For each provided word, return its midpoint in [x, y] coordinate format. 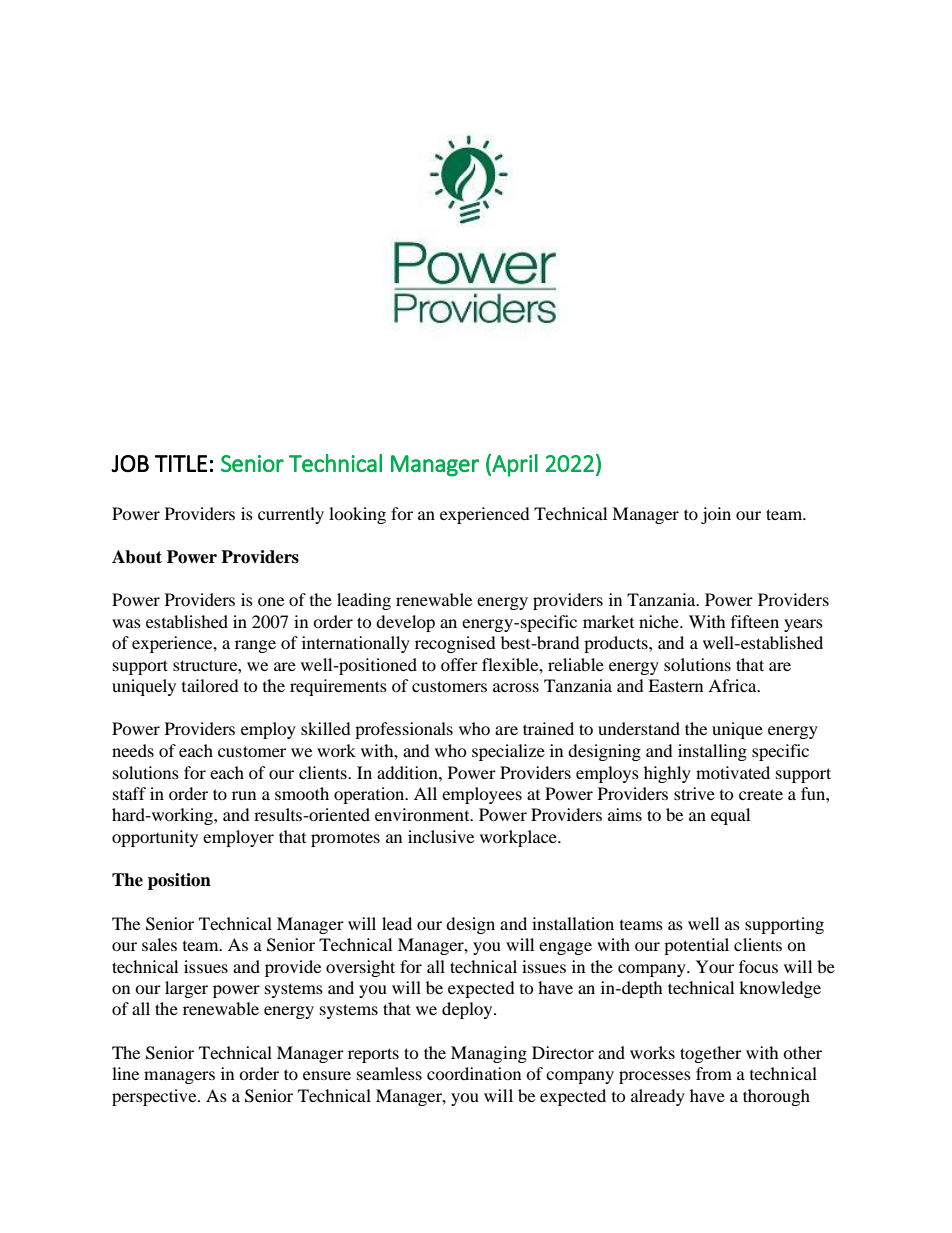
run [244, 795]
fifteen [755, 621]
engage [565, 948]
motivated [733, 772]
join [716, 515]
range [255, 646]
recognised [455, 644]
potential [696, 946]
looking [357, 515]
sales [159, 944]
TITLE [181, 463]
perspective [155, 1097]
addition [408, 772]
